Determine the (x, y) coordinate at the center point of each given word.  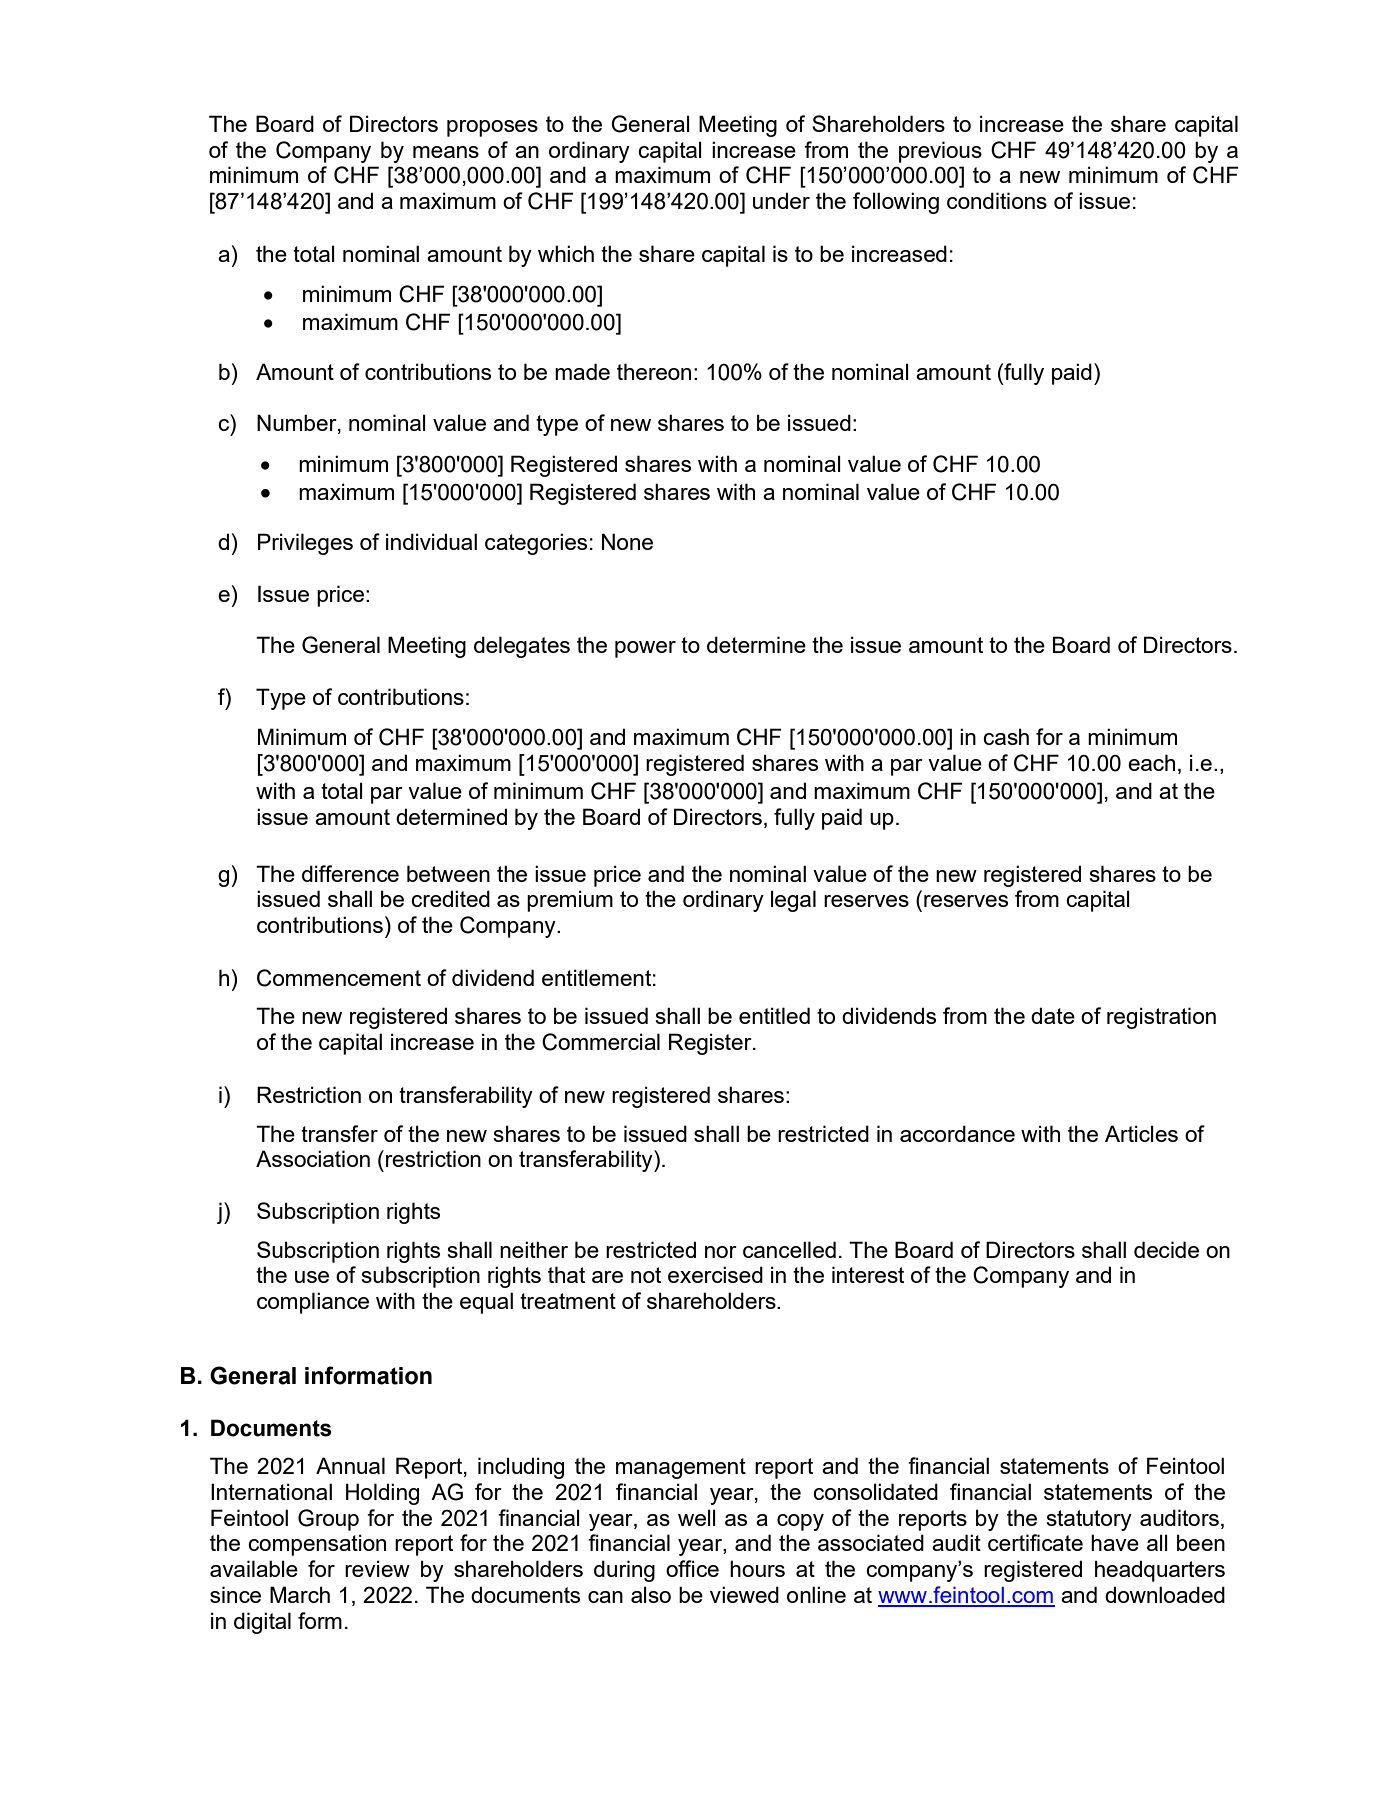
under (781, 200)
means (446, 152)
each (1151, 762)
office (692, 1568)
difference (350, 873)
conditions (997, 200)
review (377, 1568)
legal (793, 901)
